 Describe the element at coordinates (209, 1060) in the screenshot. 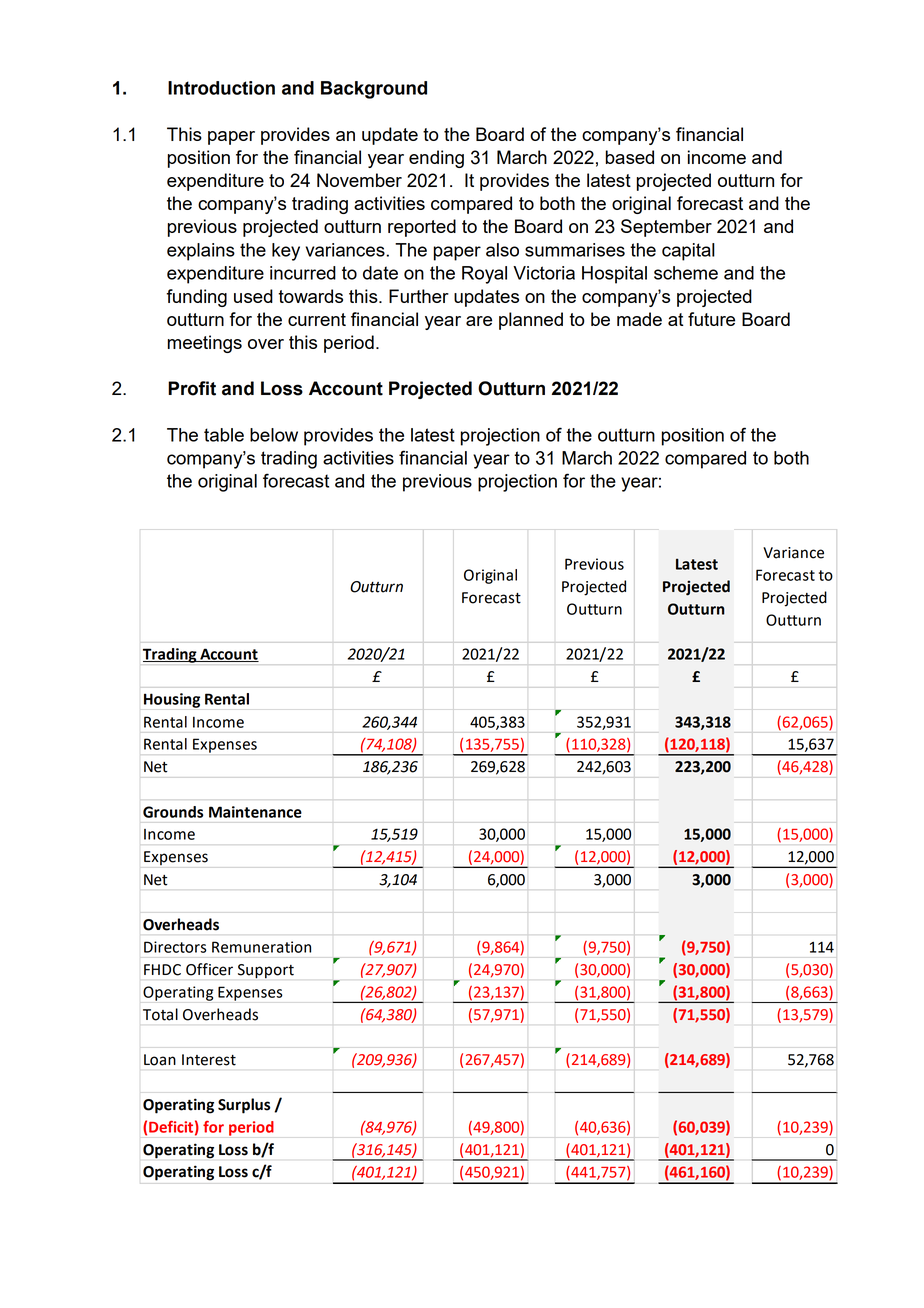

I see `Interest` at that location.
